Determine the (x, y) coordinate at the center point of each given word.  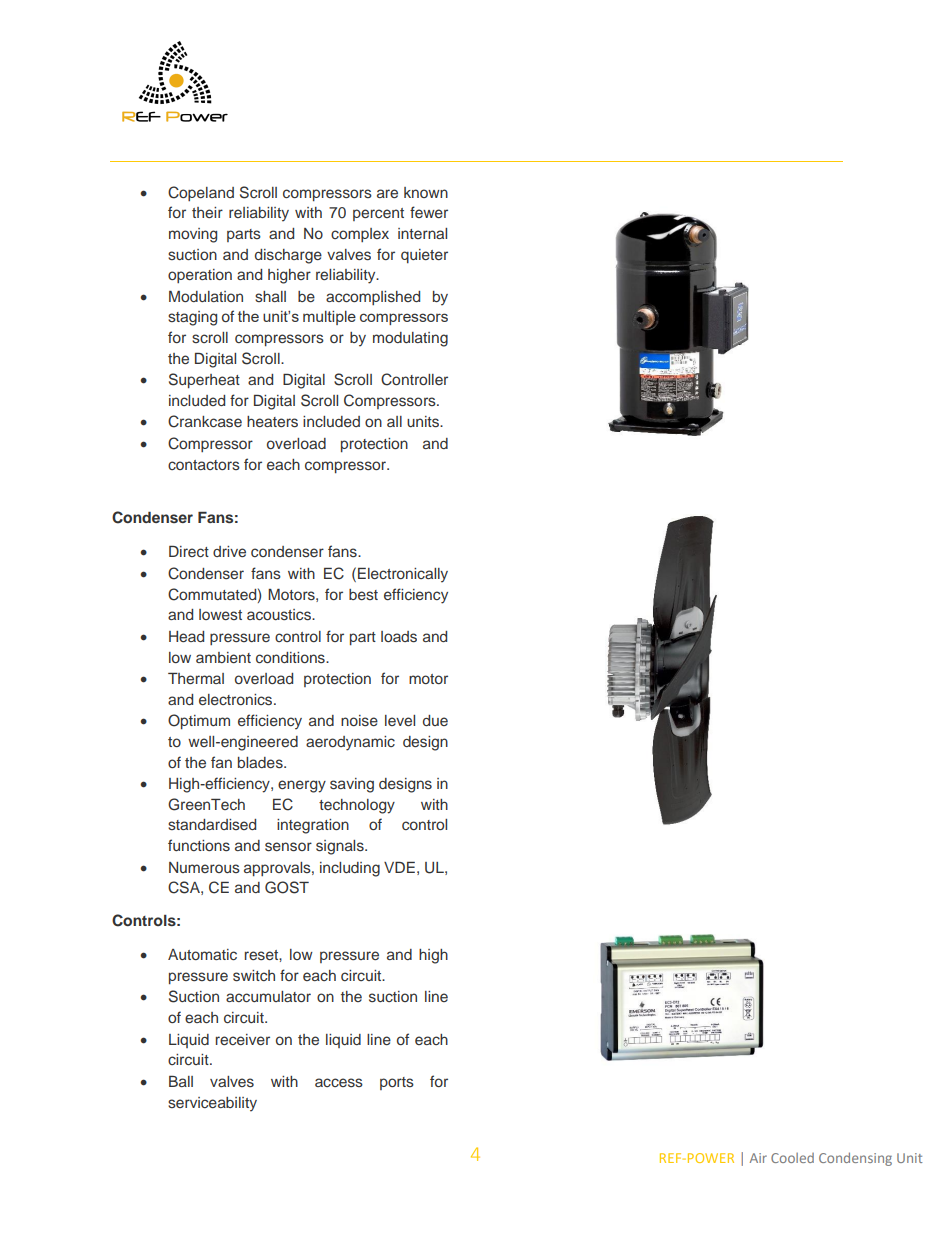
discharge (288, 256)
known (426, 192)
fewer (429, 212)
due (435, 720)
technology (357, 806)
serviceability (212, 1104)
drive (229, 551)
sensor (288, 847)
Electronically (403, 575)
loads (399, 637)
